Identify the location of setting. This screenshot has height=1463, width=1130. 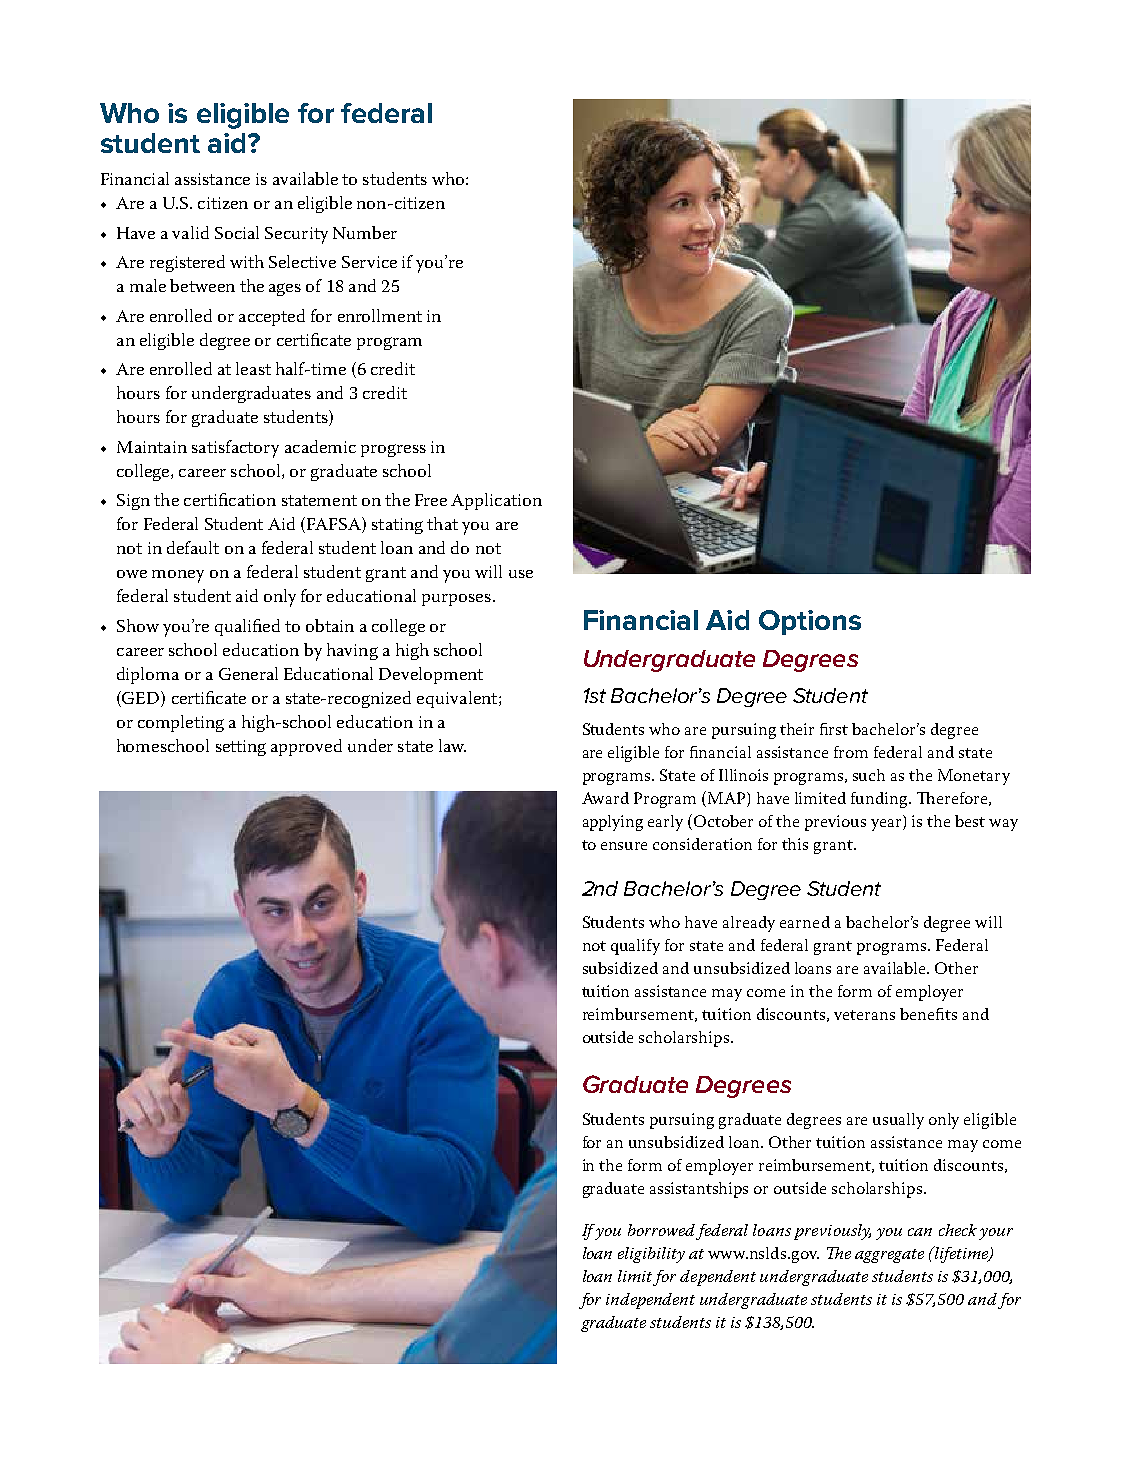
(241, 748).
